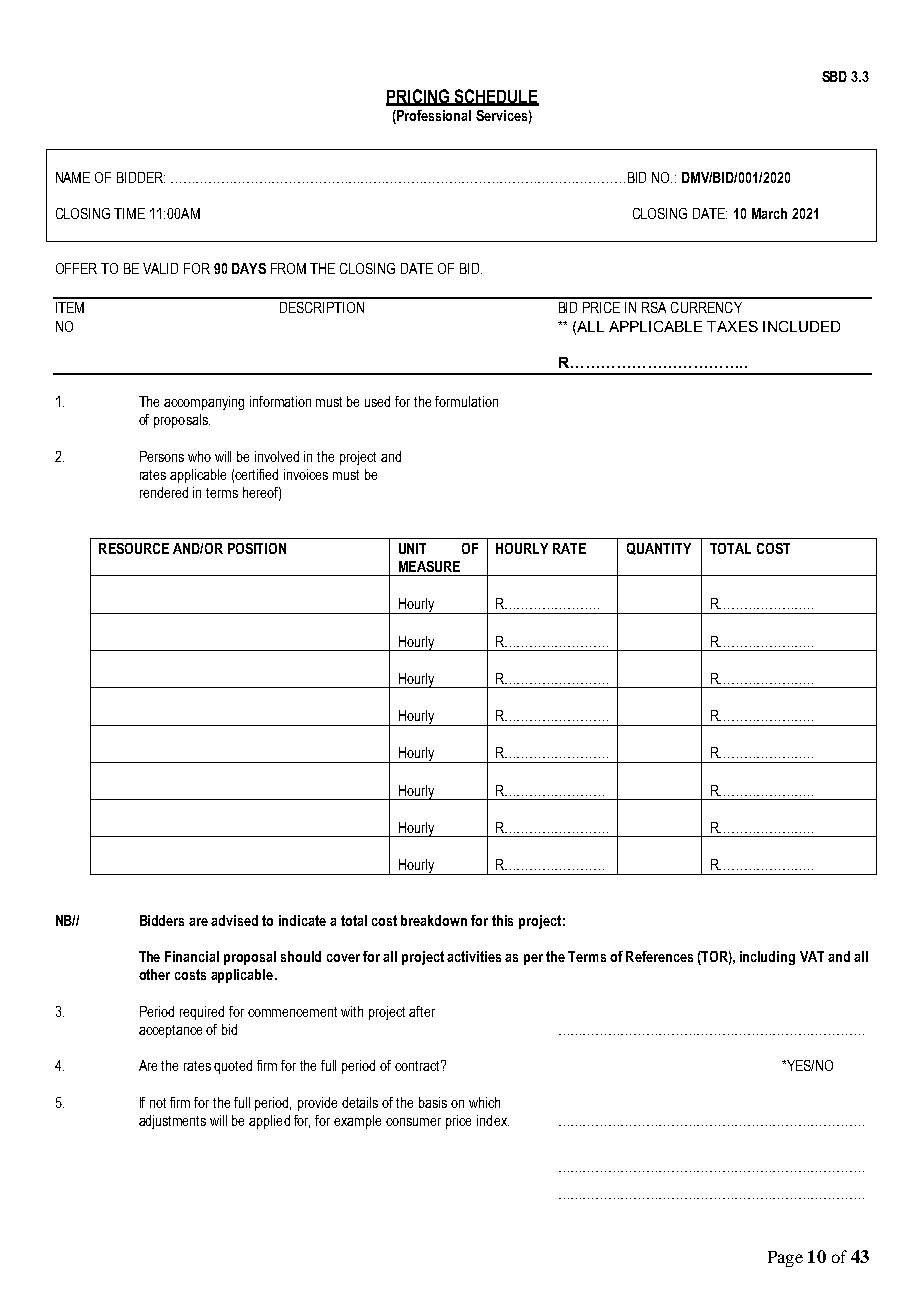 The height and width of the screenshot is (1308, 924). I want to click on Professional, so click(433, 117).
